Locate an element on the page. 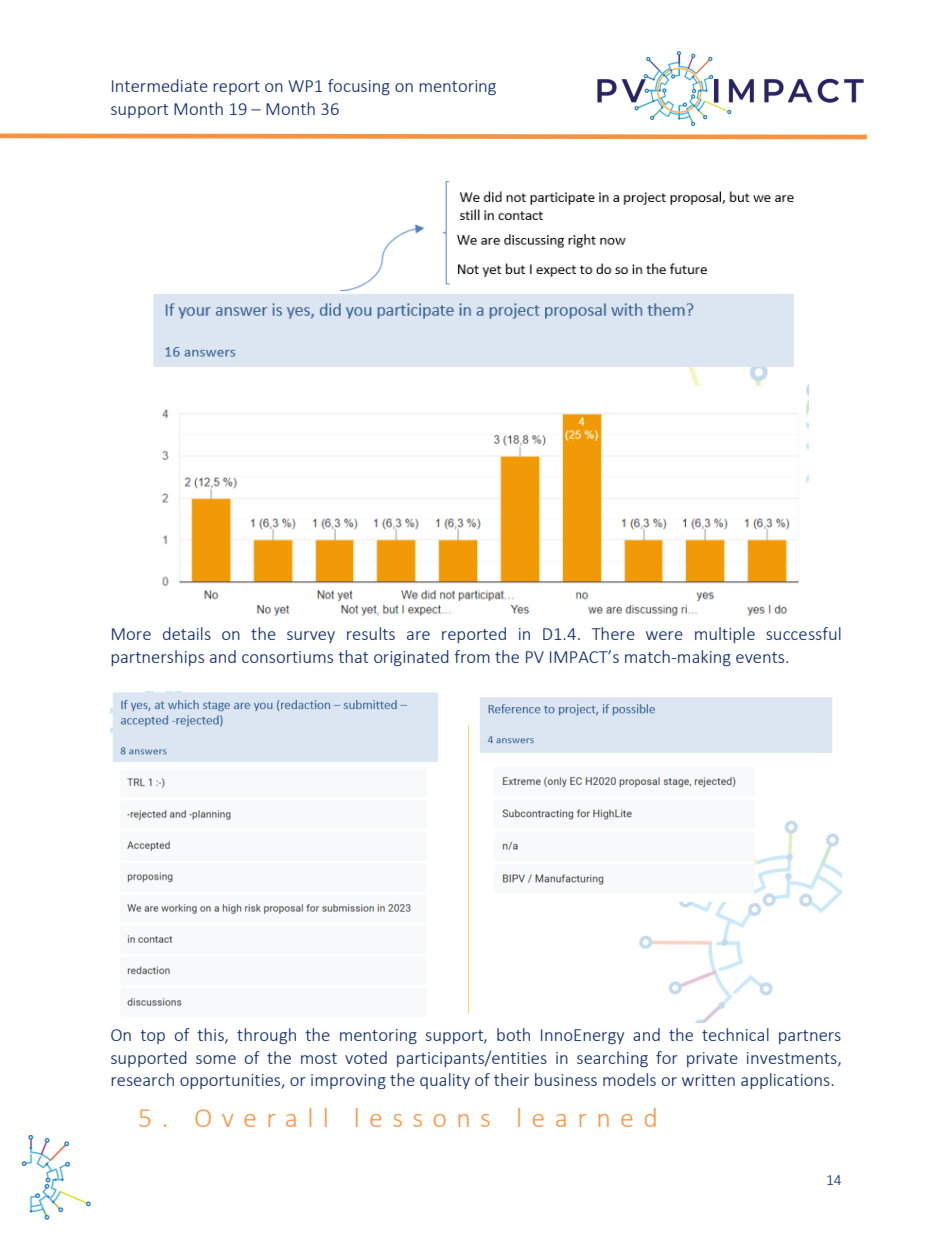 The height and width of the page is (1233, 952). some is located at coordinates (216, 1059).
